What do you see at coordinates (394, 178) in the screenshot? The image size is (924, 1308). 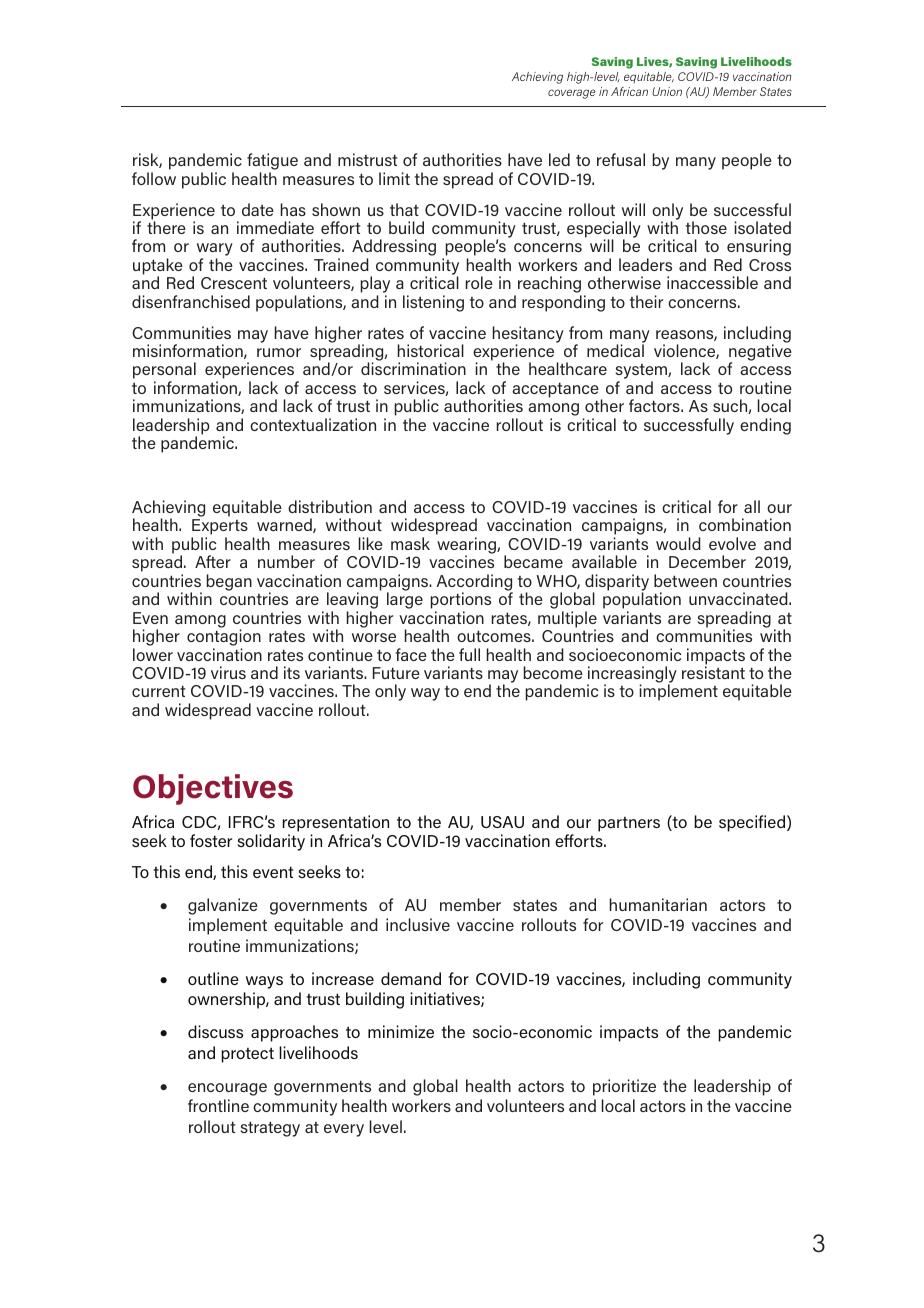 I see `limit` at bounding box center [394, 178].
